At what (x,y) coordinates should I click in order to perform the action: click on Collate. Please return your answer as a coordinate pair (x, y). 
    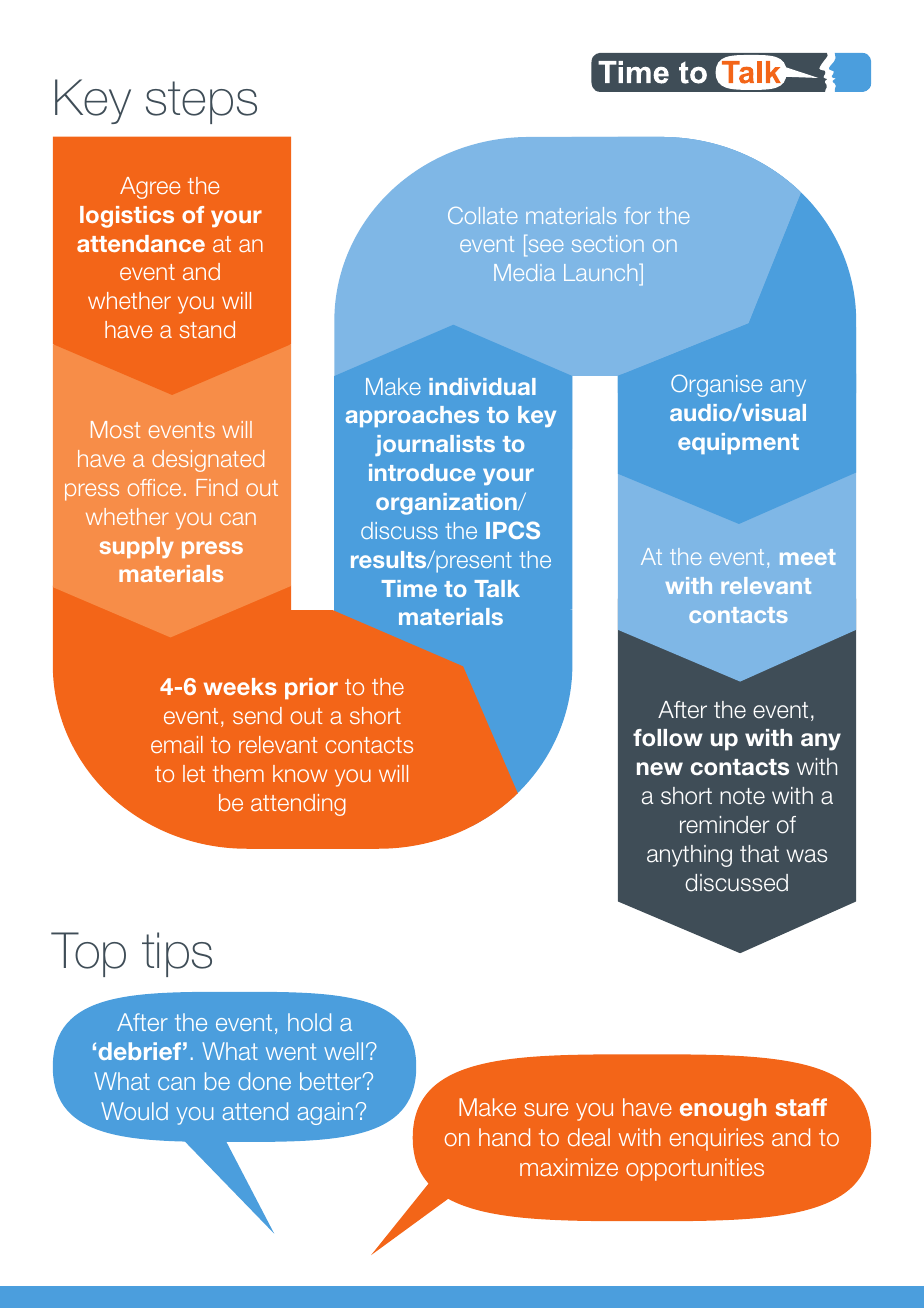
    Looking at the image, I should click on (482, 215).
